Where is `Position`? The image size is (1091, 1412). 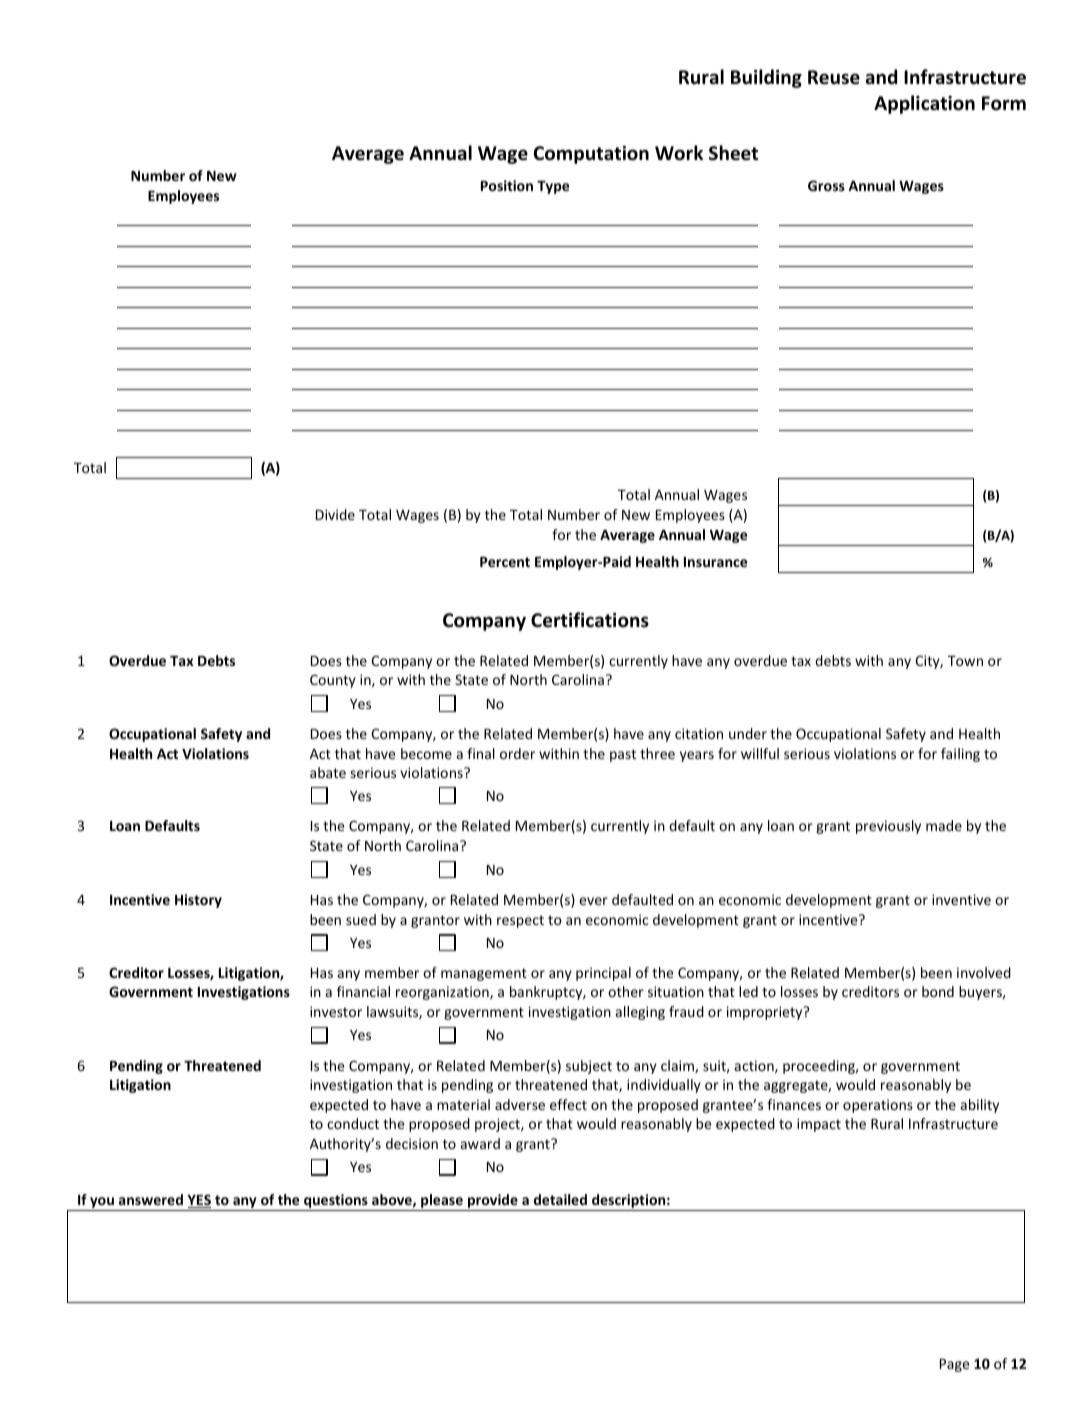
Position is located at coordinates (507, 185).
